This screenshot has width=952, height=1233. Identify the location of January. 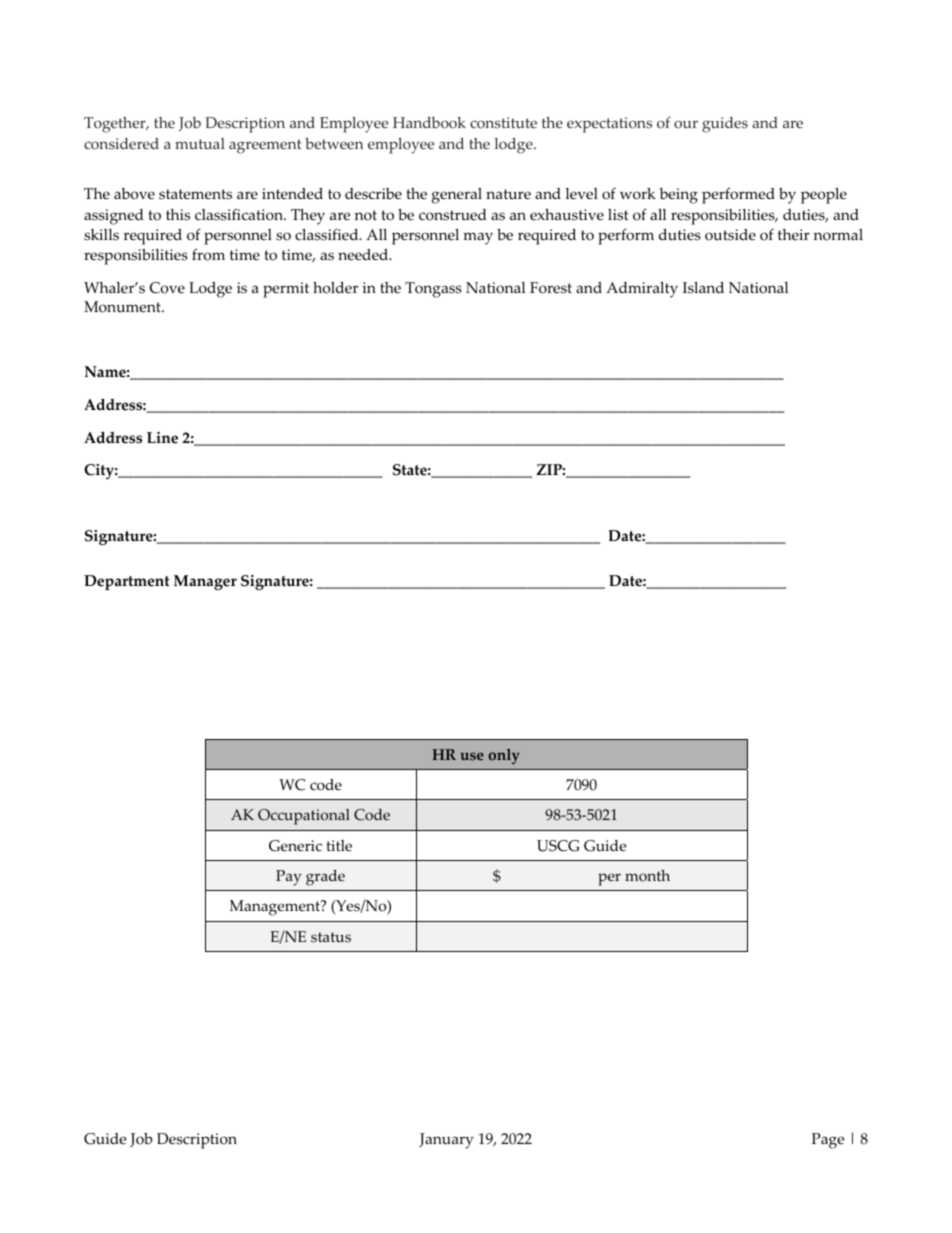
(446, 1141).
